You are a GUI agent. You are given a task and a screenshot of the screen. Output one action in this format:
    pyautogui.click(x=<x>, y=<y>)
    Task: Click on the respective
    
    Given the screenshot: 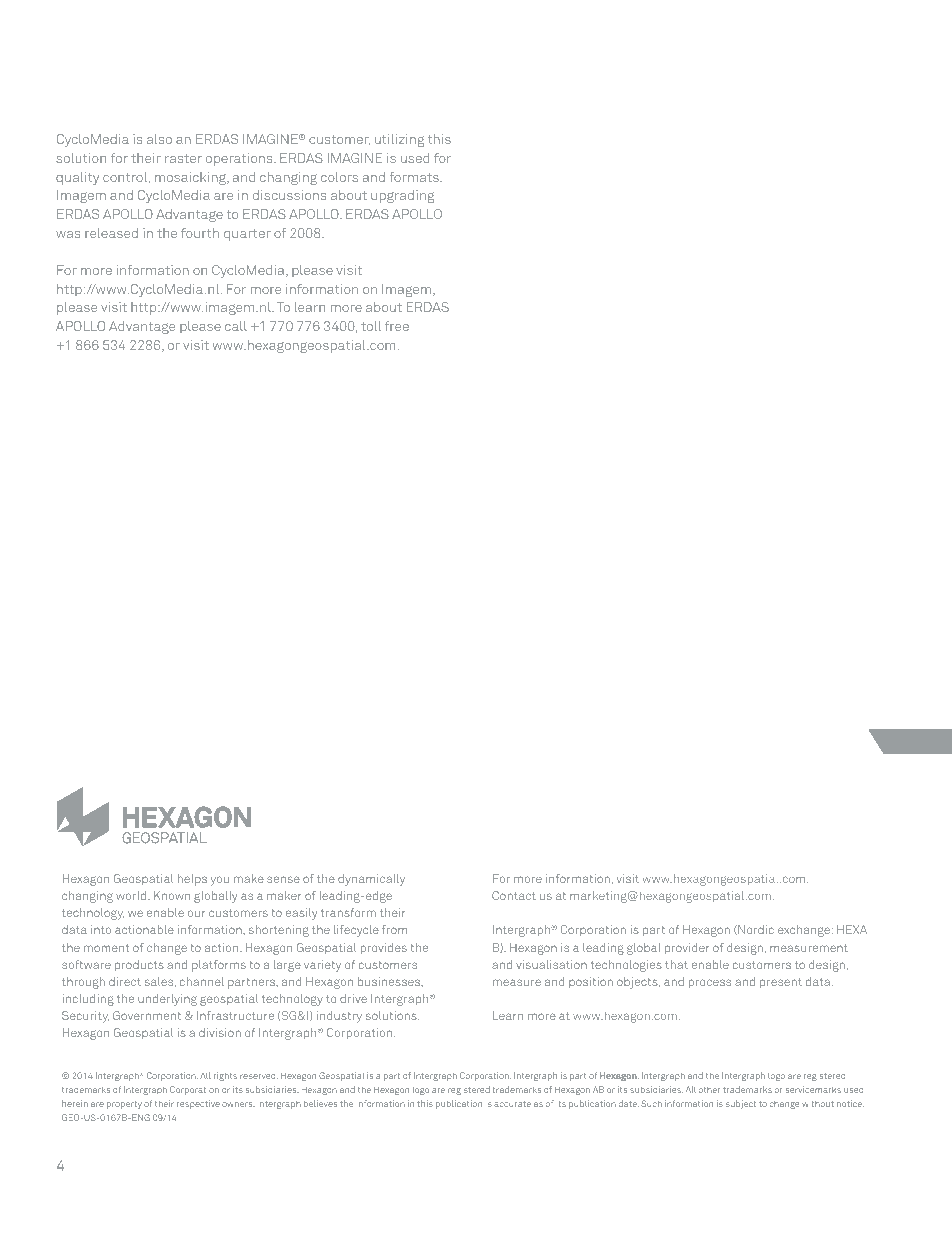 What is the action you would take?
    pyautogui.click(x=198, y=1104)
